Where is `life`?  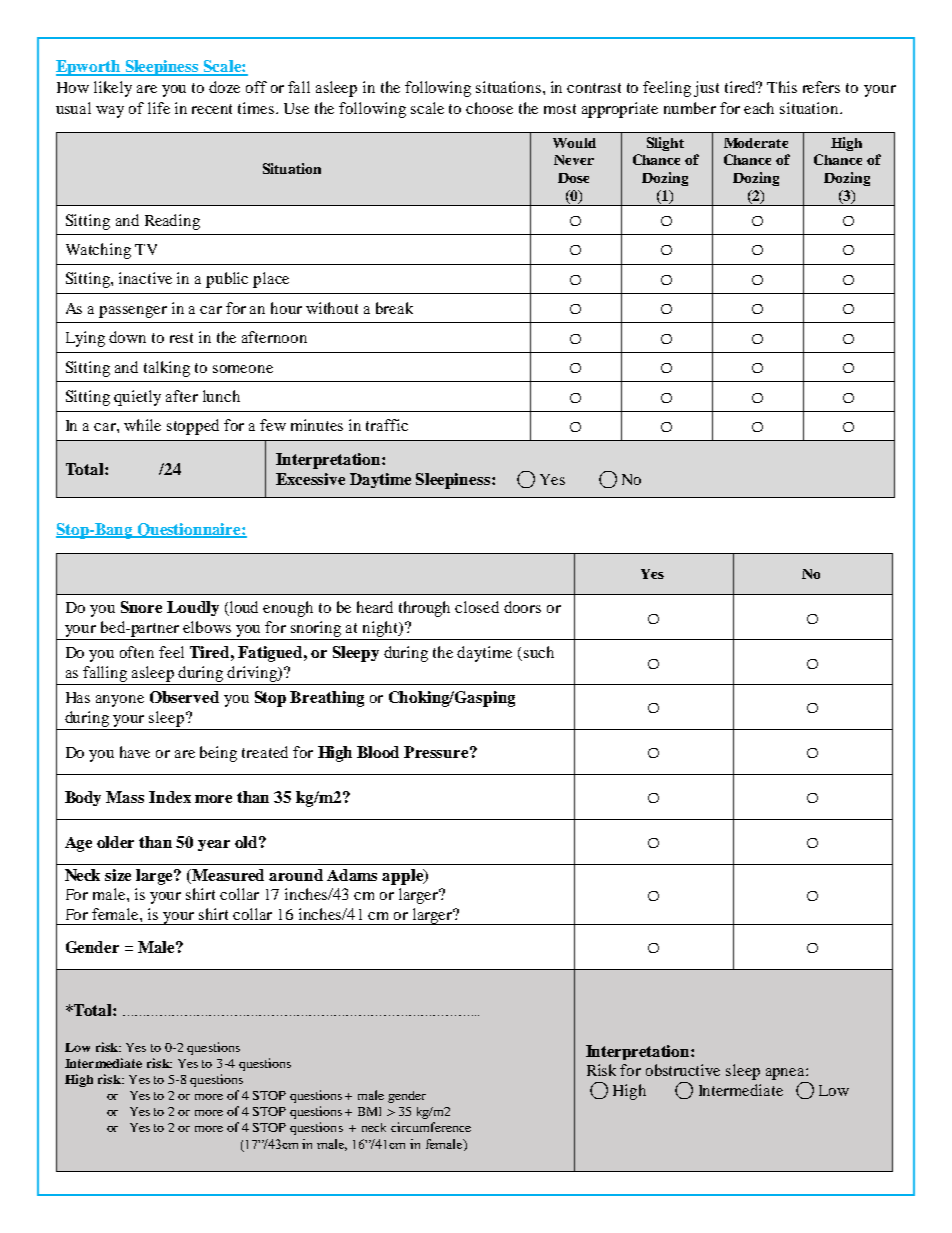 life is located at coordinates (159, 108).
